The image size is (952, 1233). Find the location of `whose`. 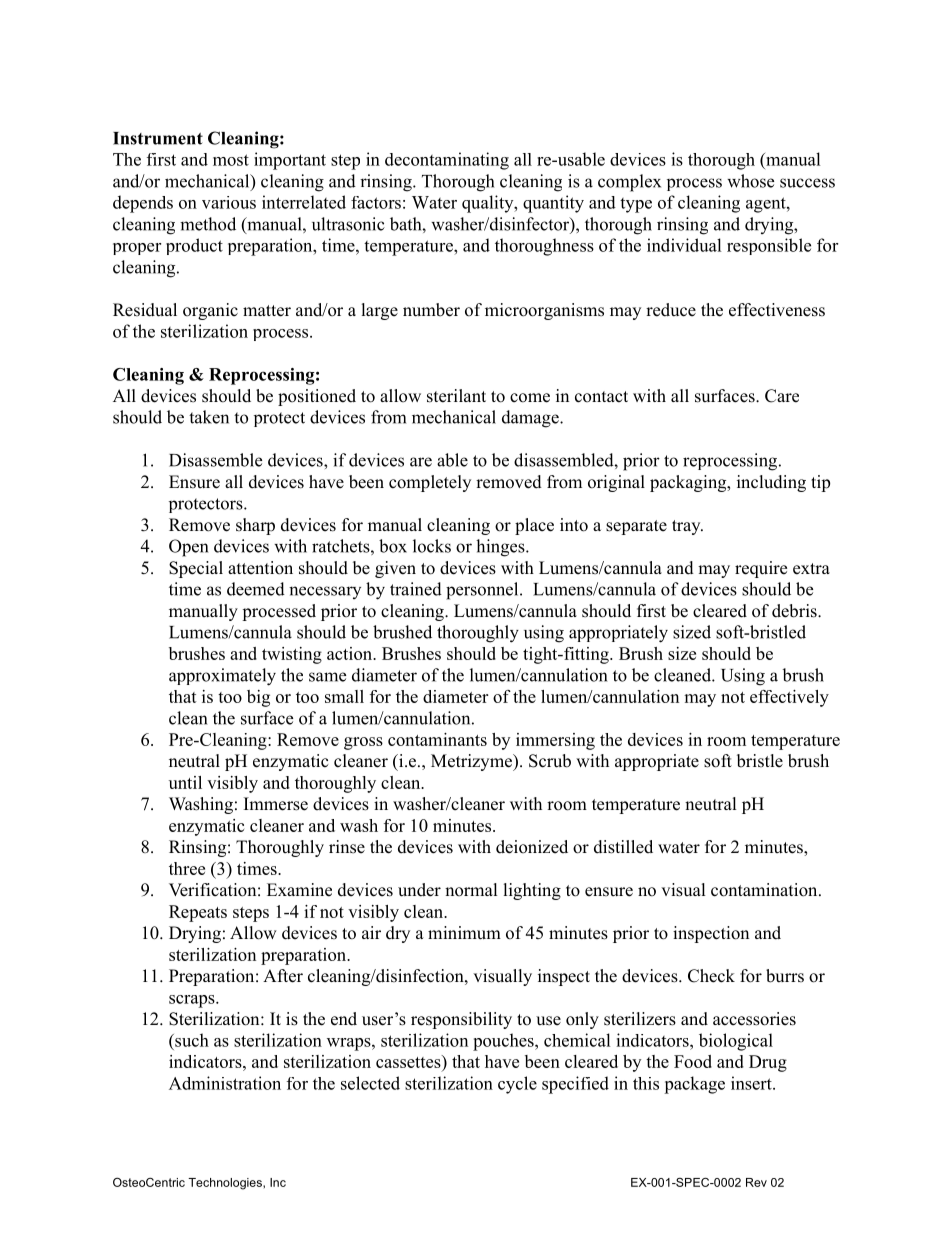

whose is located at coordinates (750, 181).
